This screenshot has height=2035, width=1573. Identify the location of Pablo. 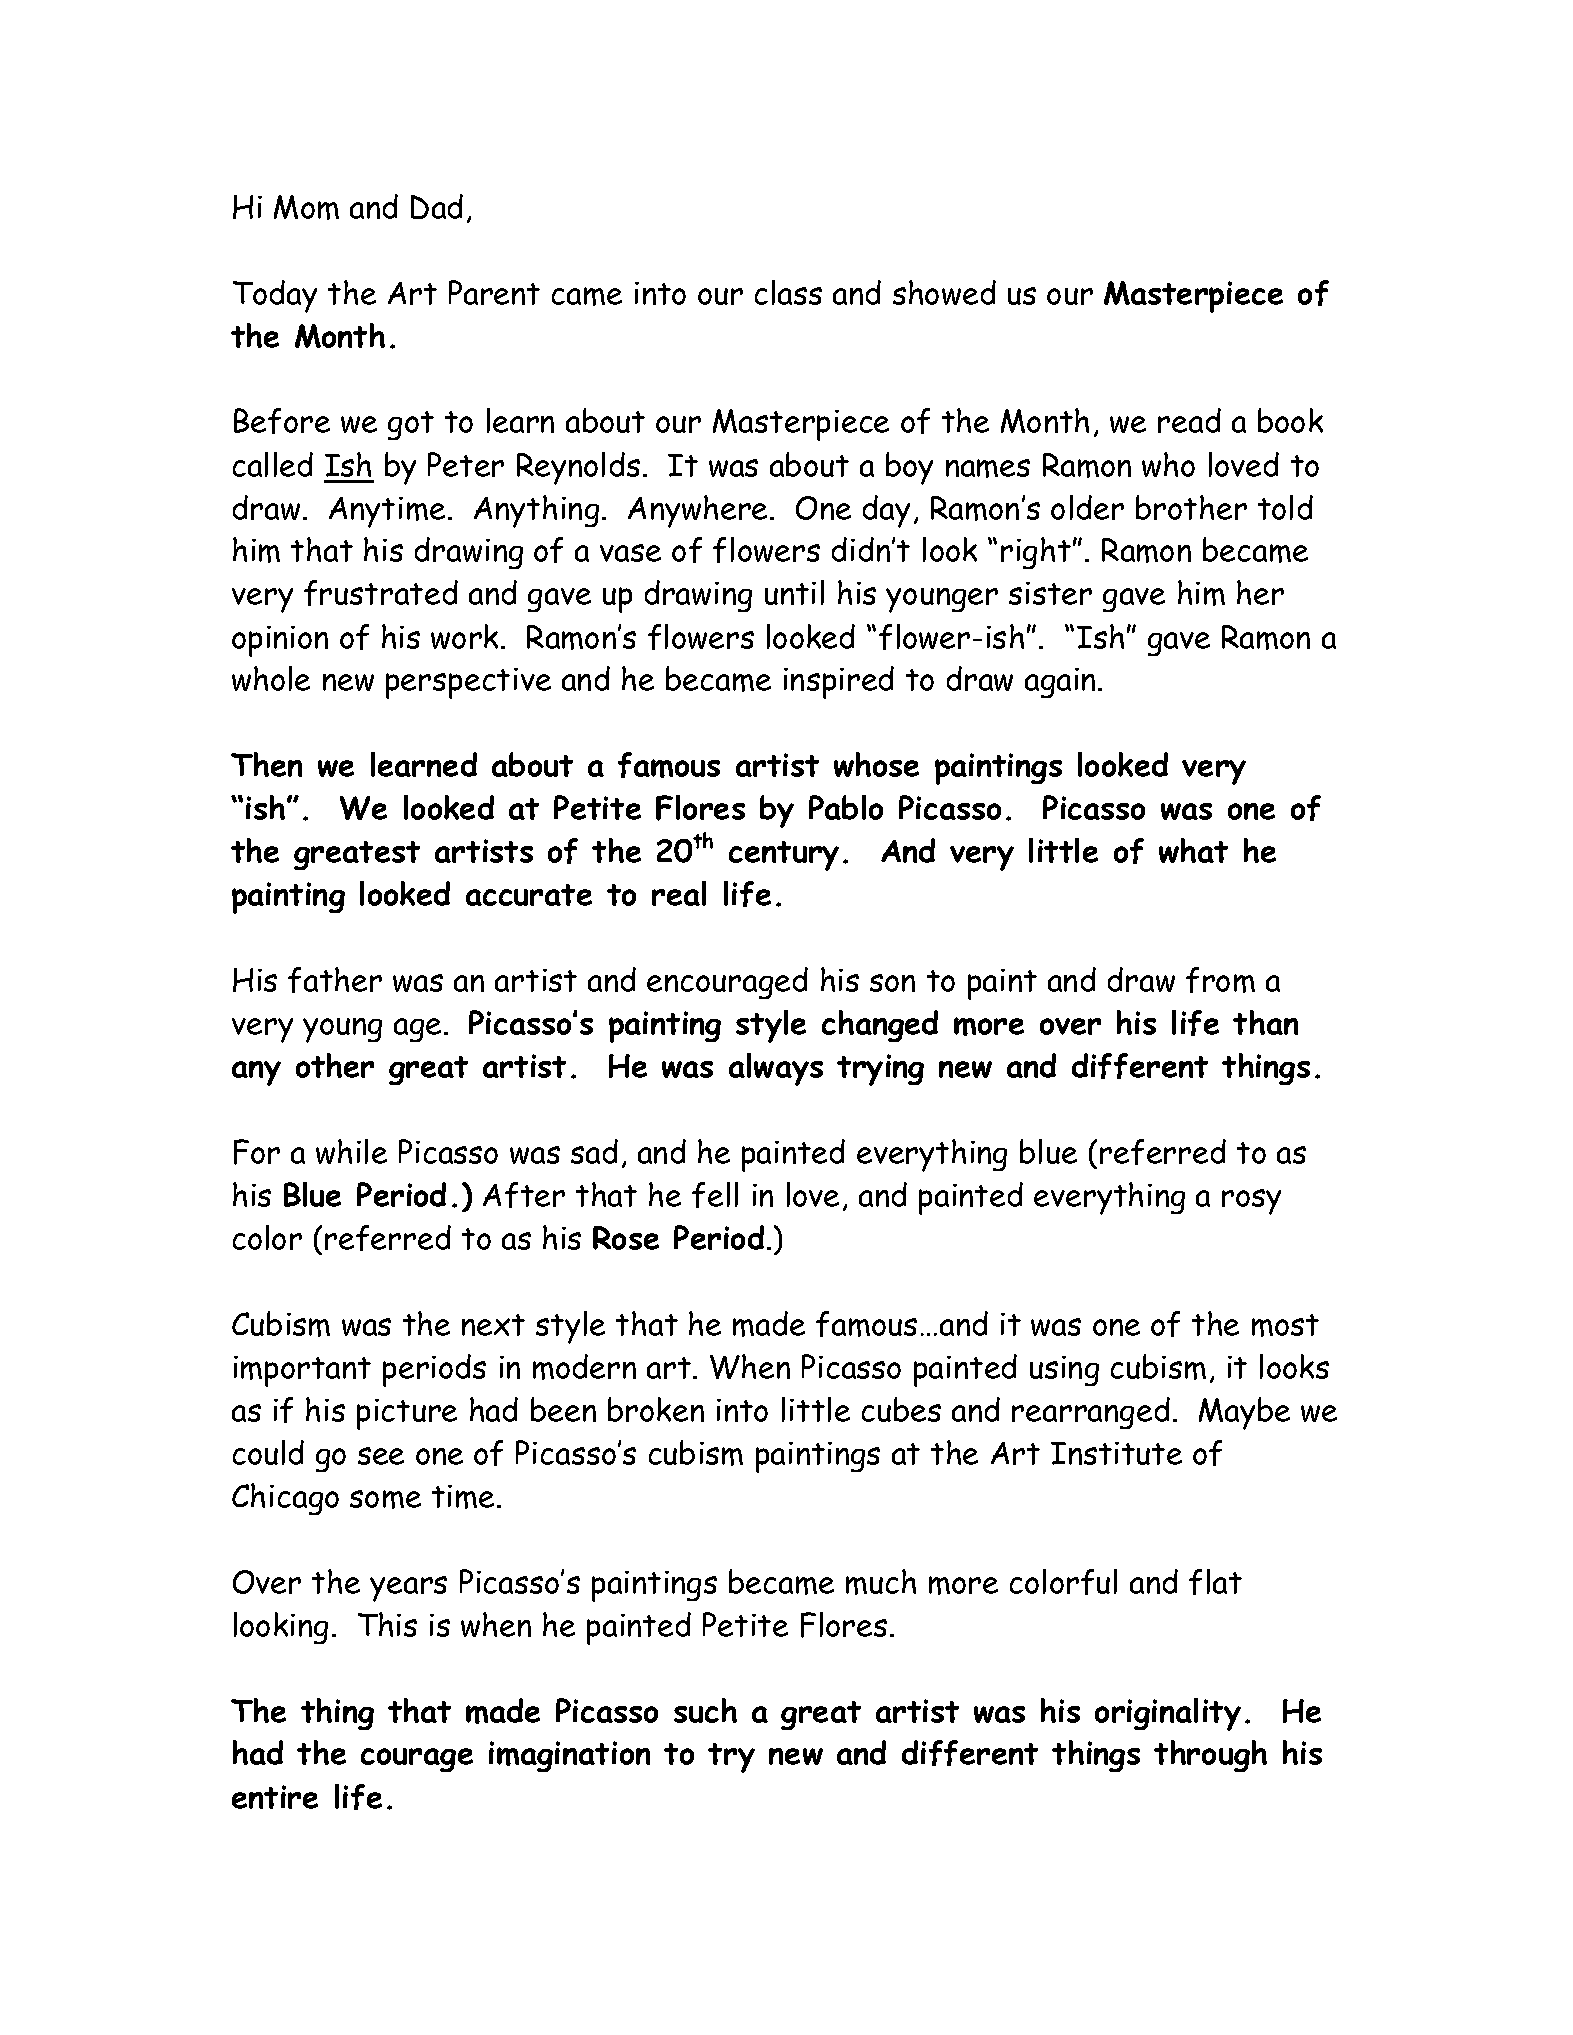
(846, 807).
